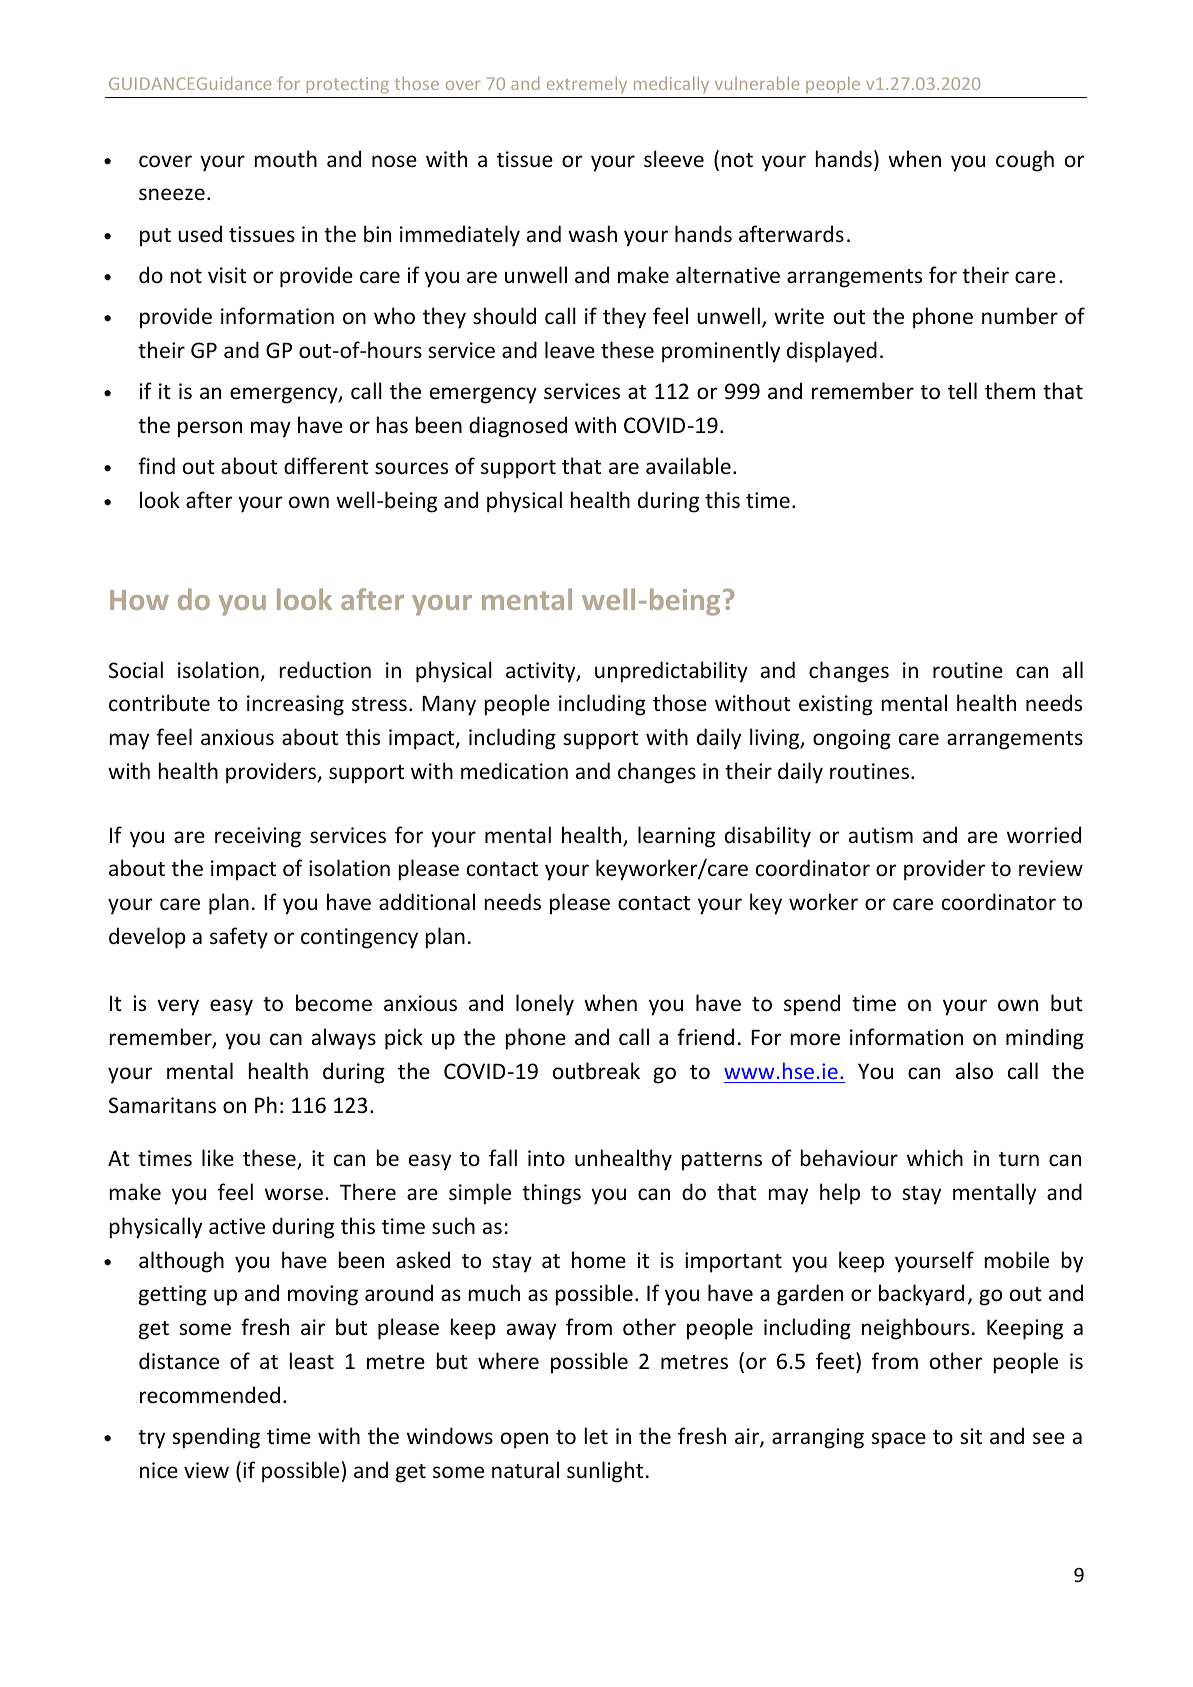  What do you see at coordinates (881, 835) in the screenshot?
I see `autism` at bounding box center [881, 835].
